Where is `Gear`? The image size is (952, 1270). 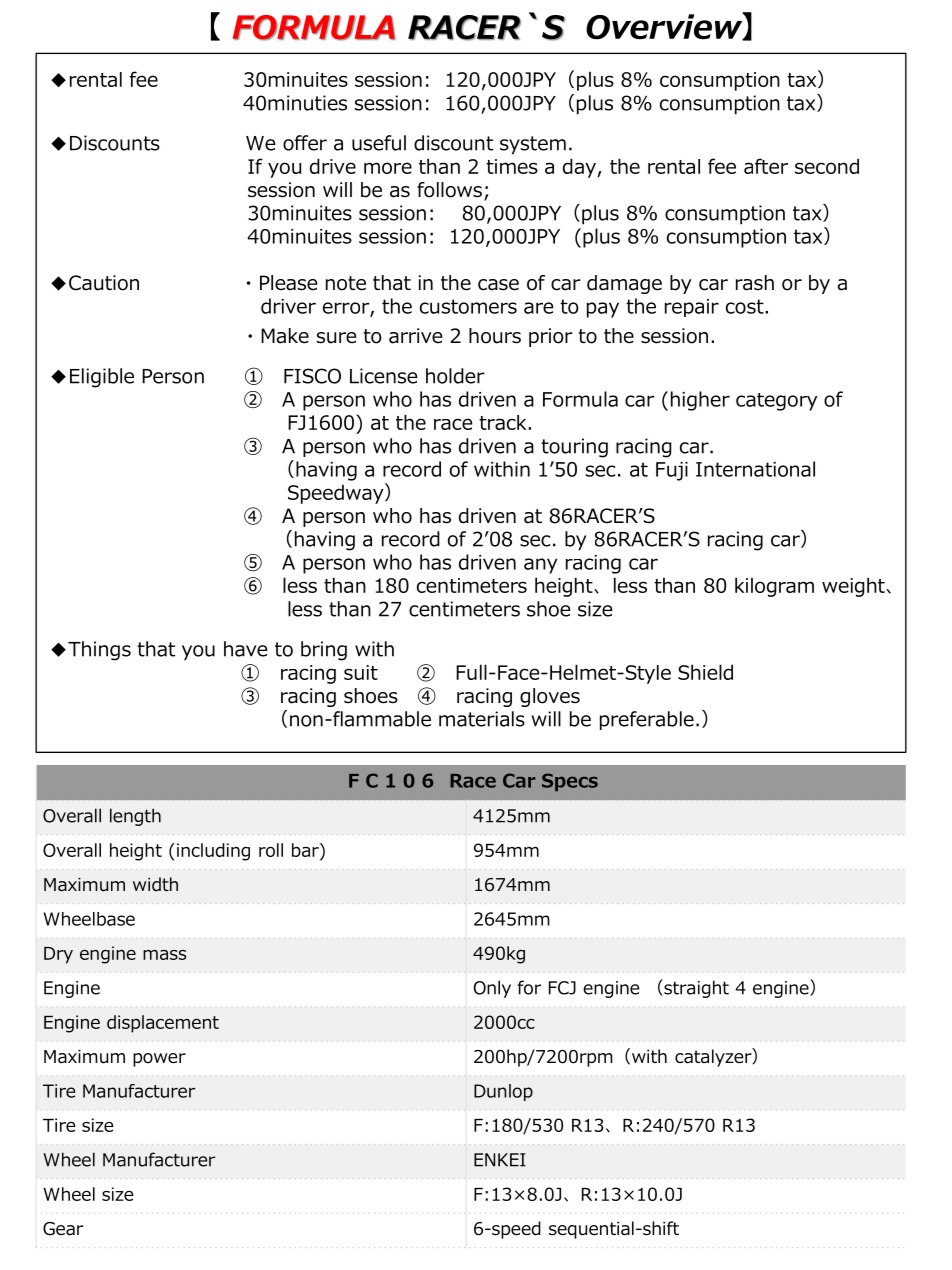 Gear is located at coordinates (63, 1229).
